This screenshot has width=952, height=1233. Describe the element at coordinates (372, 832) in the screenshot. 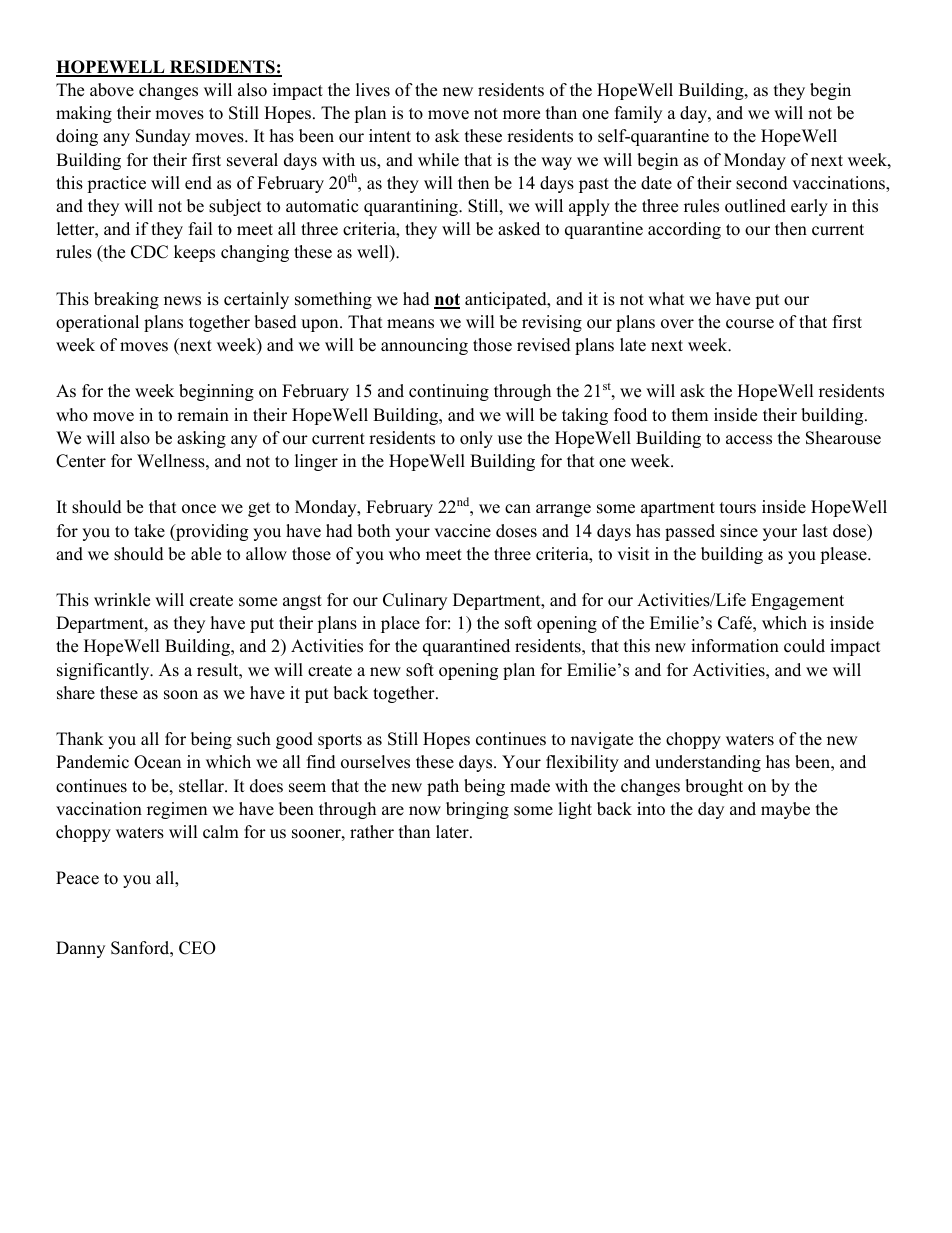

I see `rather` at that location.
